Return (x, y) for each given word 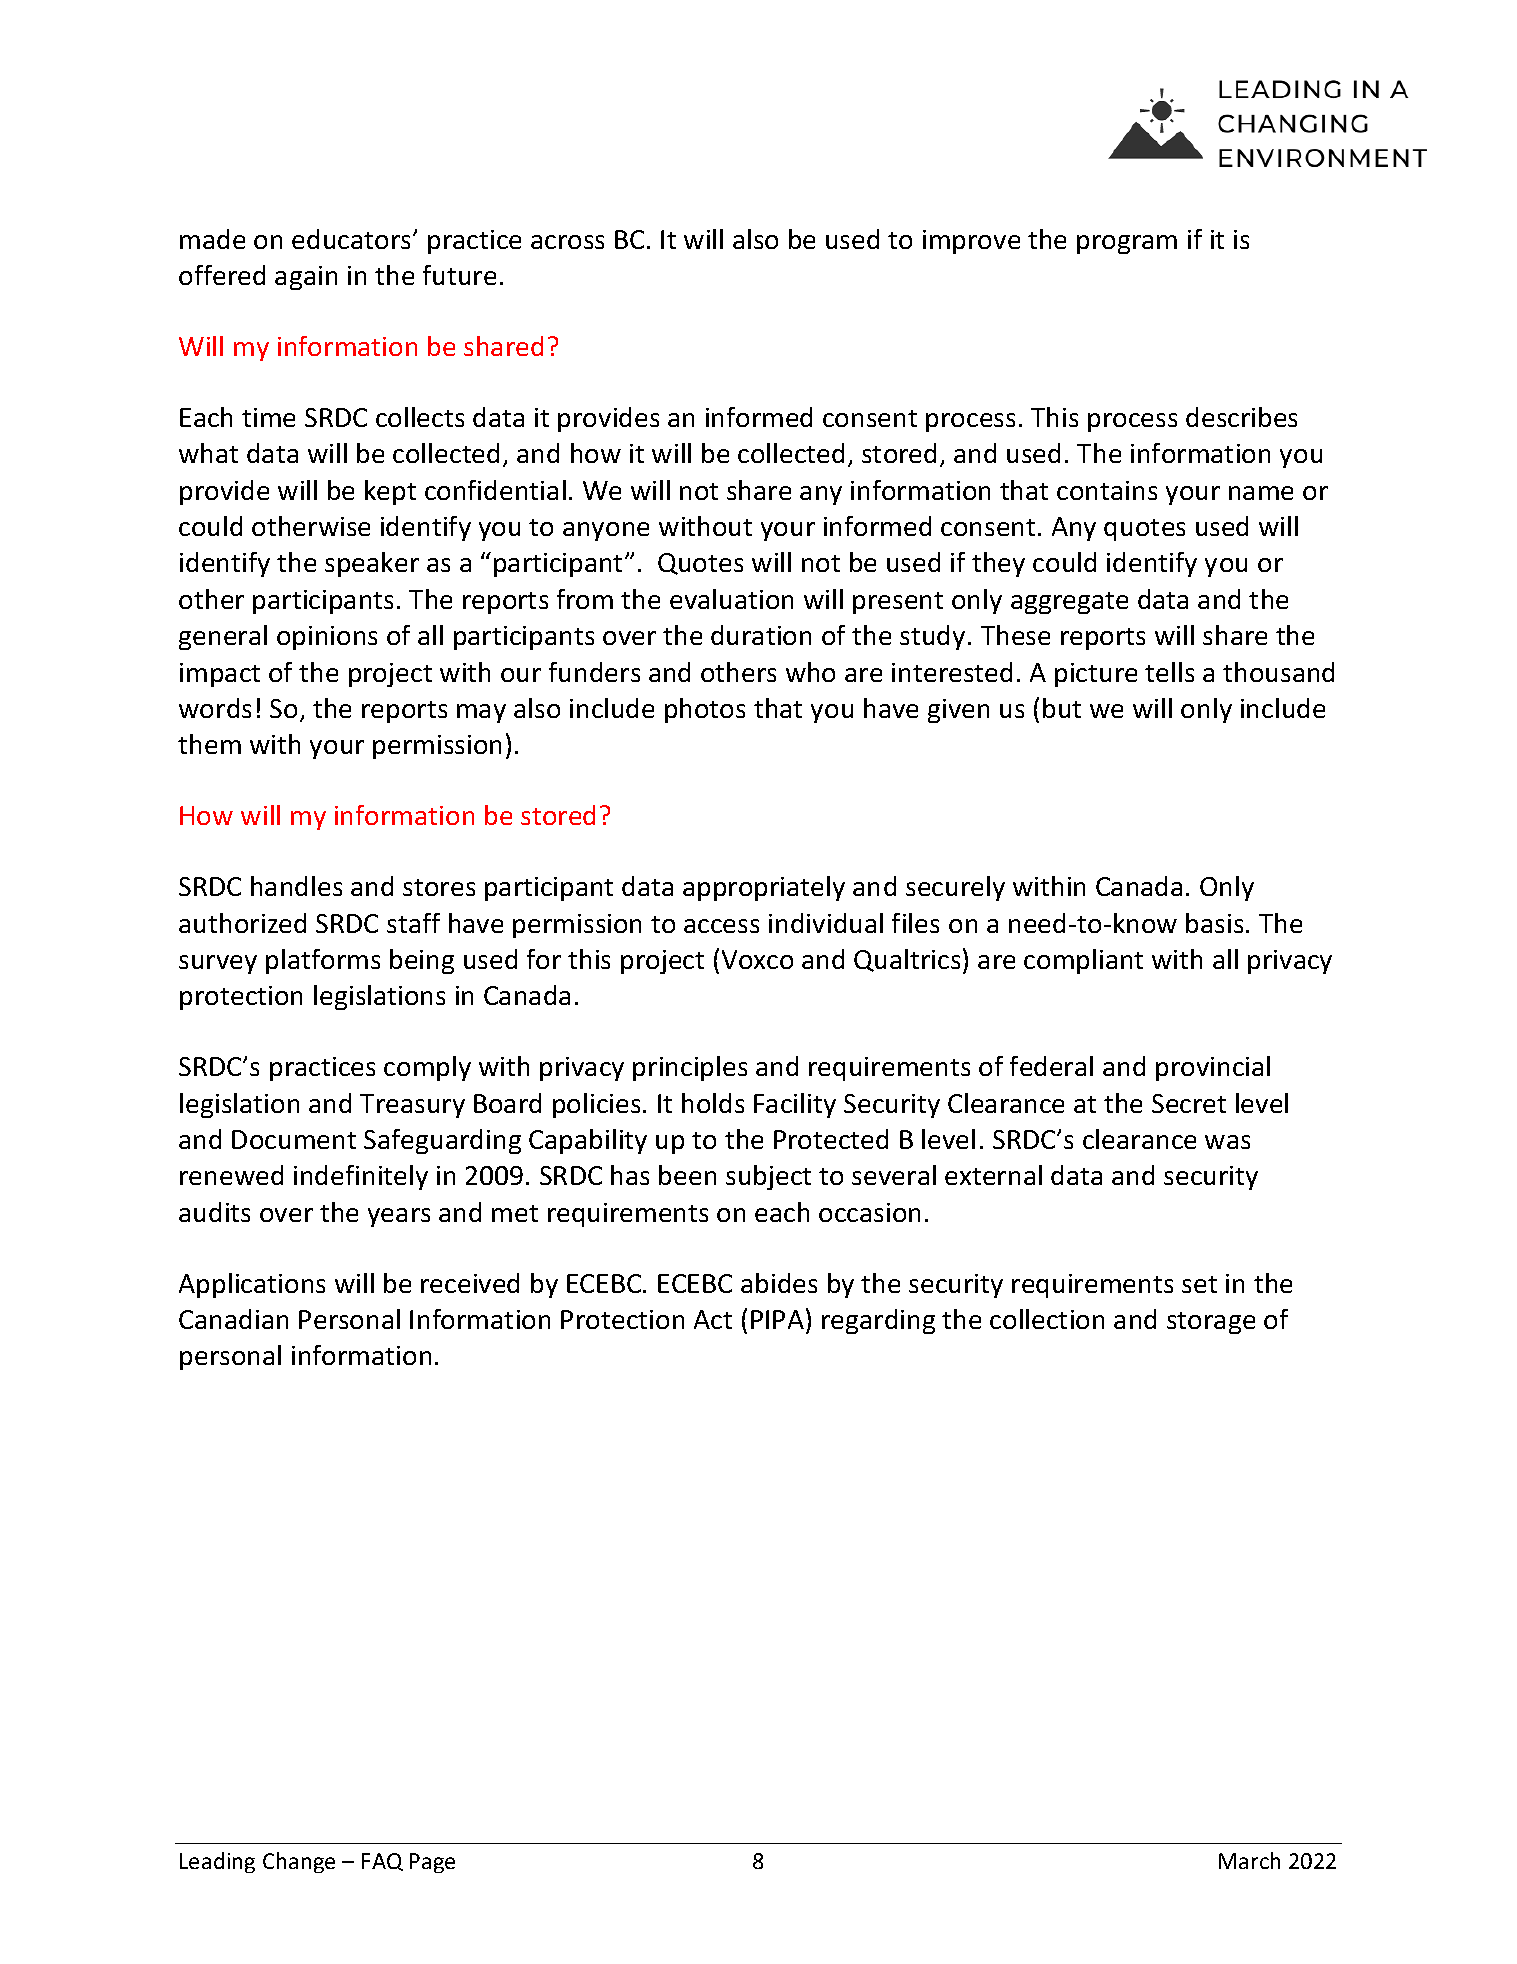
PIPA (777, 1319)
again (306, 278)
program (1127, 244)
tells (1169, 672)
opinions (327, 638)
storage (1211, 1323)
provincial (1213, 1068)
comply (427, 1068)
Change (299, 1862)
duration (761, 635)
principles (690, 1068)
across (567, 242)
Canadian (233, 1319)
